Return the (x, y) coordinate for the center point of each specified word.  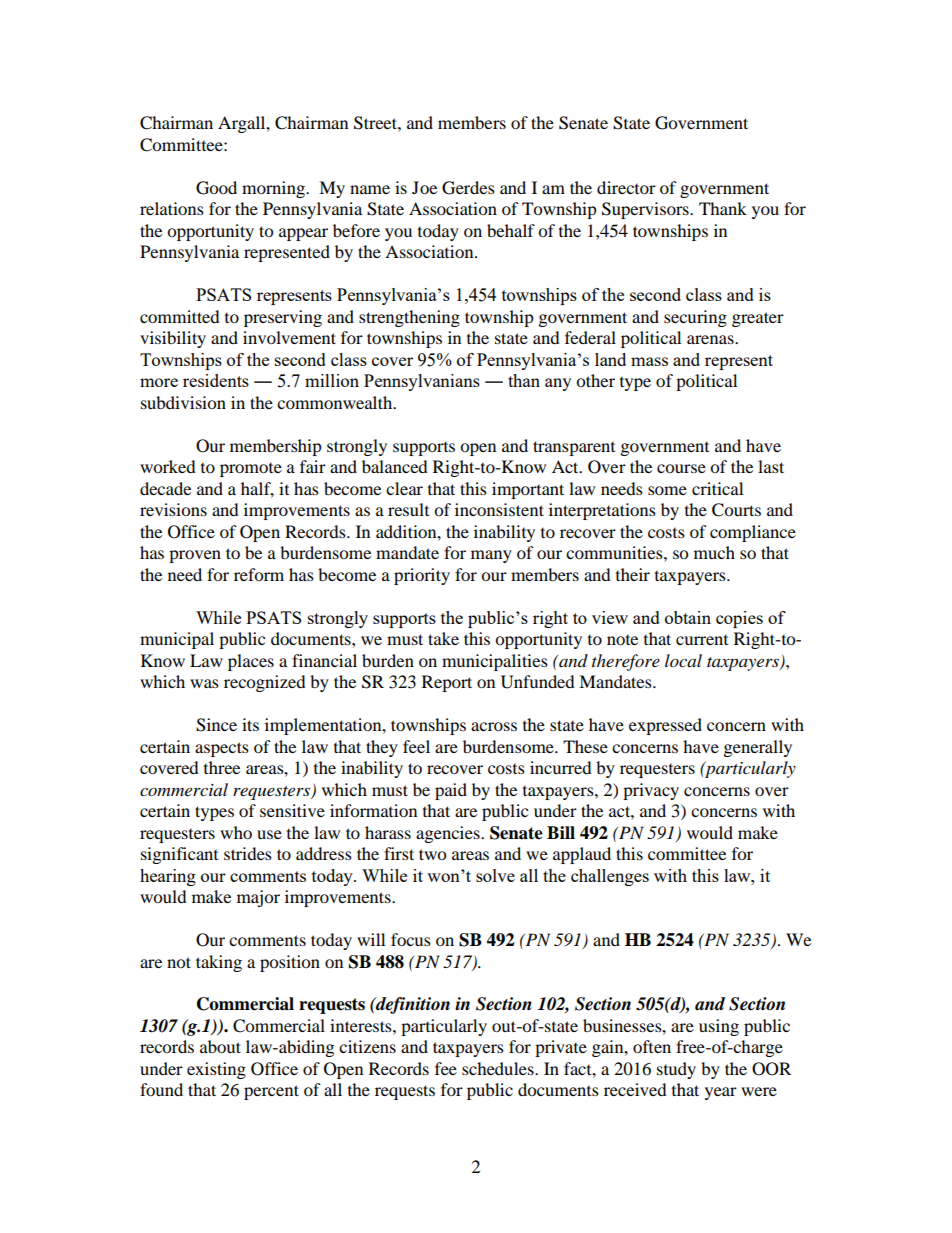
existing (216, 1070)
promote (251, 470)
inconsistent (499, 509)
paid (451, 791)
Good (216, 188)
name (370, 189)
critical (717, 488)
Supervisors (646, 210)
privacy (651, 791)
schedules (499, 1068)
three (222, 767)
